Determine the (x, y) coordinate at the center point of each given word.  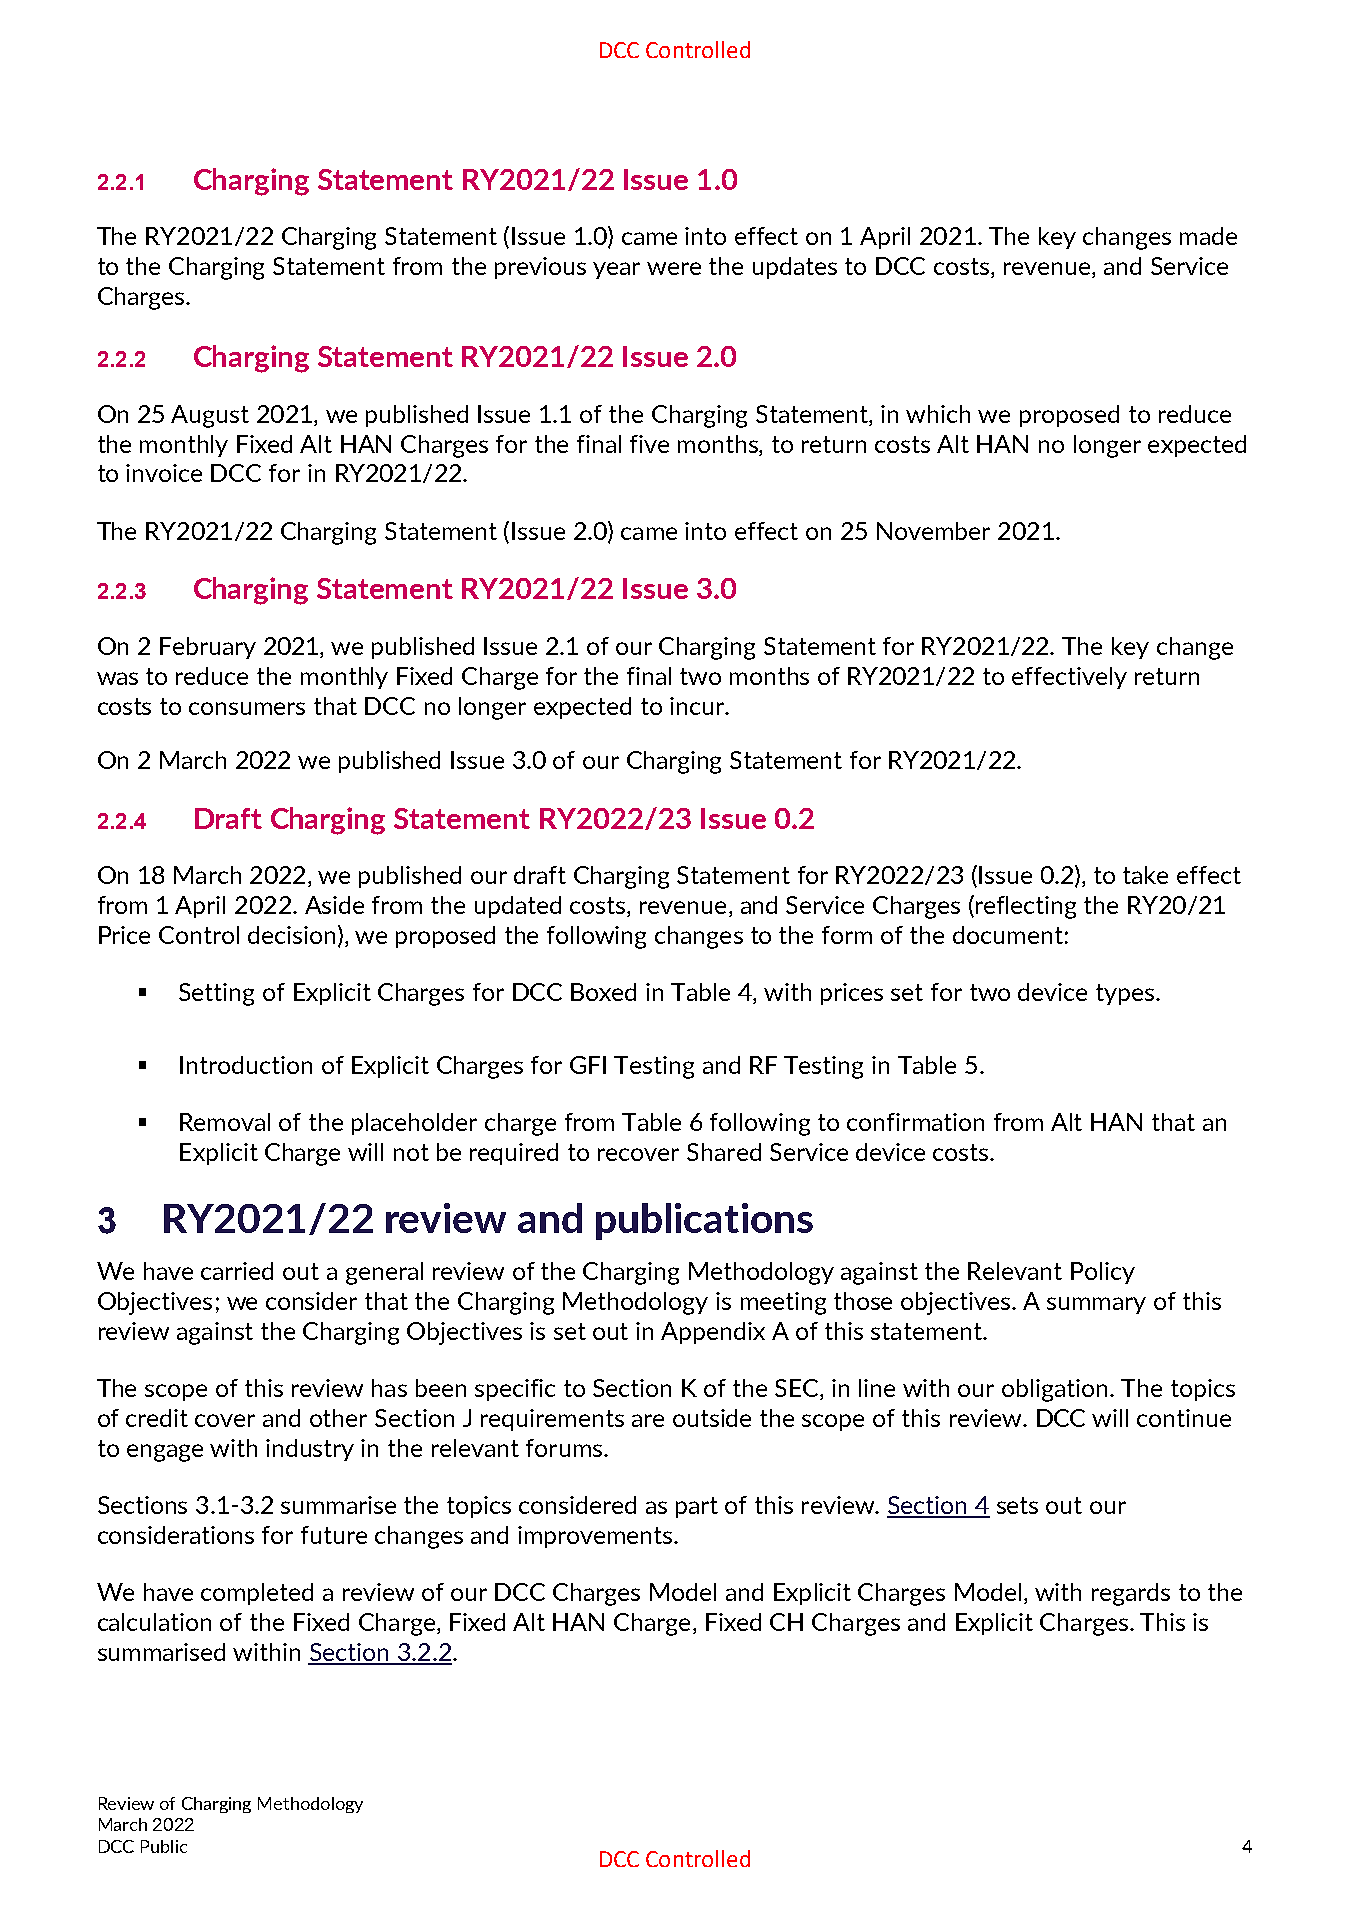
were (674, 268)
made (1208, 236)
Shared (724, 1152)
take (1145, 875)
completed (257, 1594)
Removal (225, 1122)
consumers (247, 708)
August (210, 416)
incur (698, 706)
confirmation (915, 1122)
